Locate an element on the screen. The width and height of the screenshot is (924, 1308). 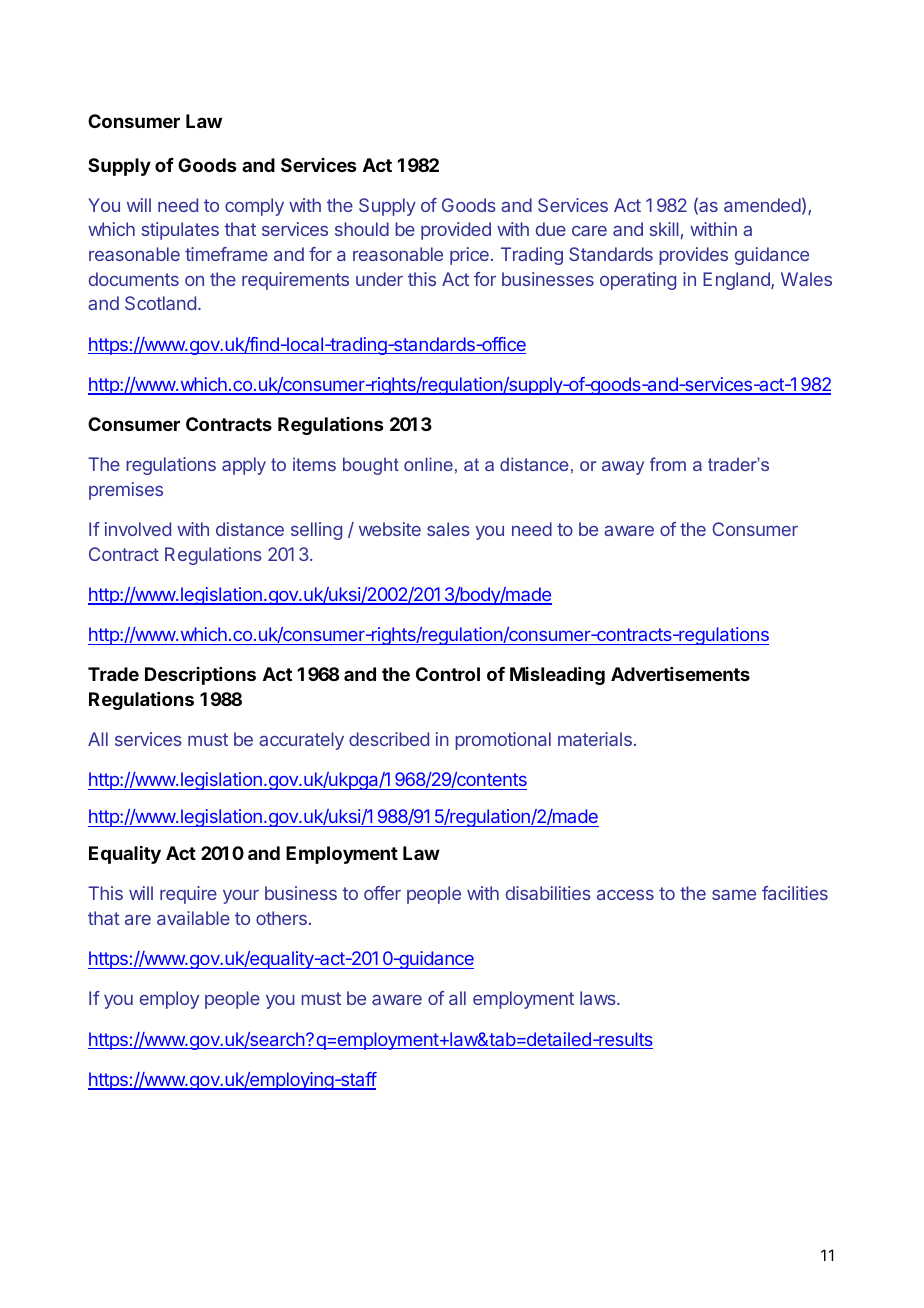
provided is located at coordinates (456, 231).
